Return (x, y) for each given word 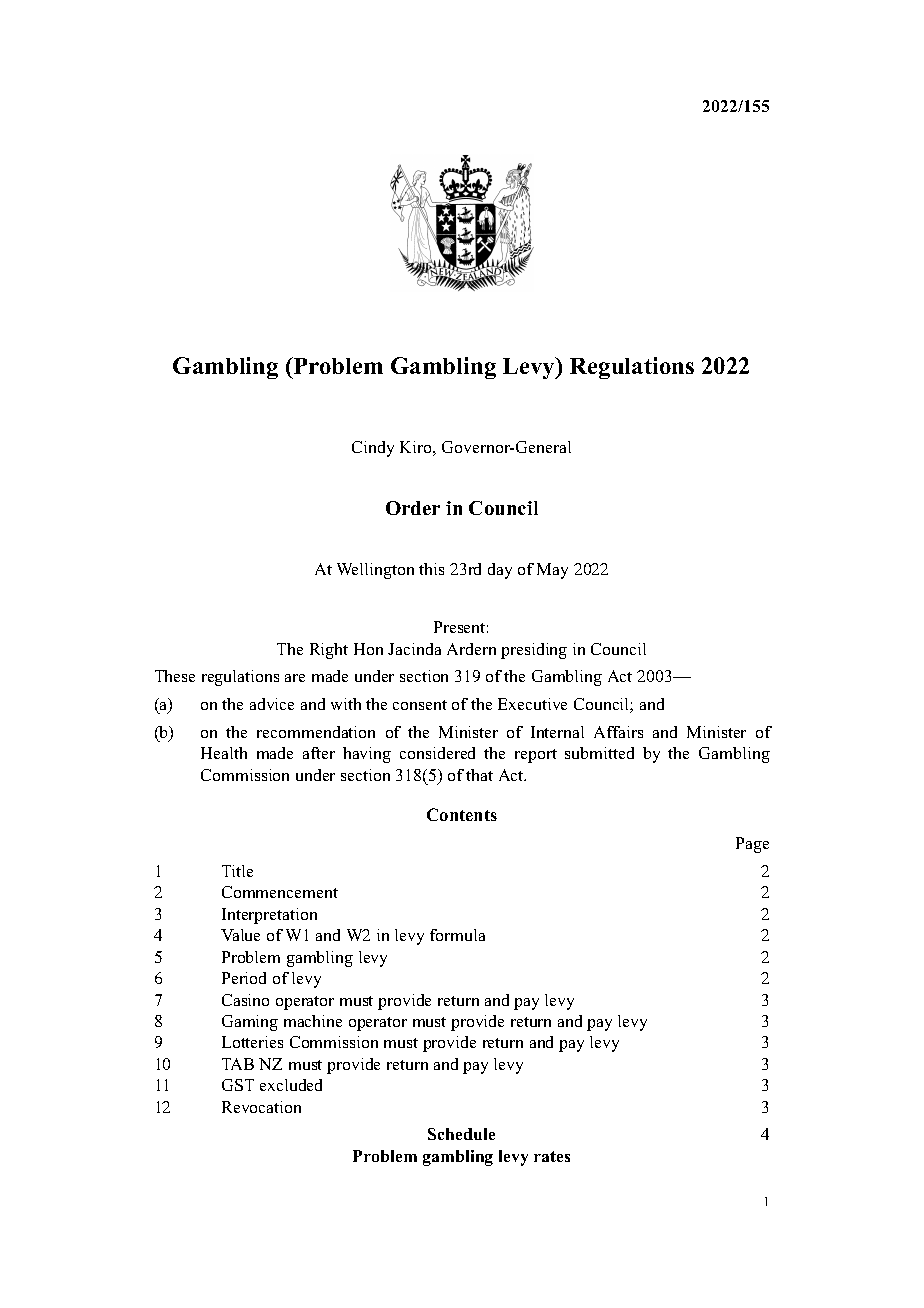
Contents (462, 814)
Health (224, 753)
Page (752, 845)
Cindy (373, 449)
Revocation (261, 1107)
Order (413, 508)
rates (552, 1156)
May (552, 571)
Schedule (461, 1134)
